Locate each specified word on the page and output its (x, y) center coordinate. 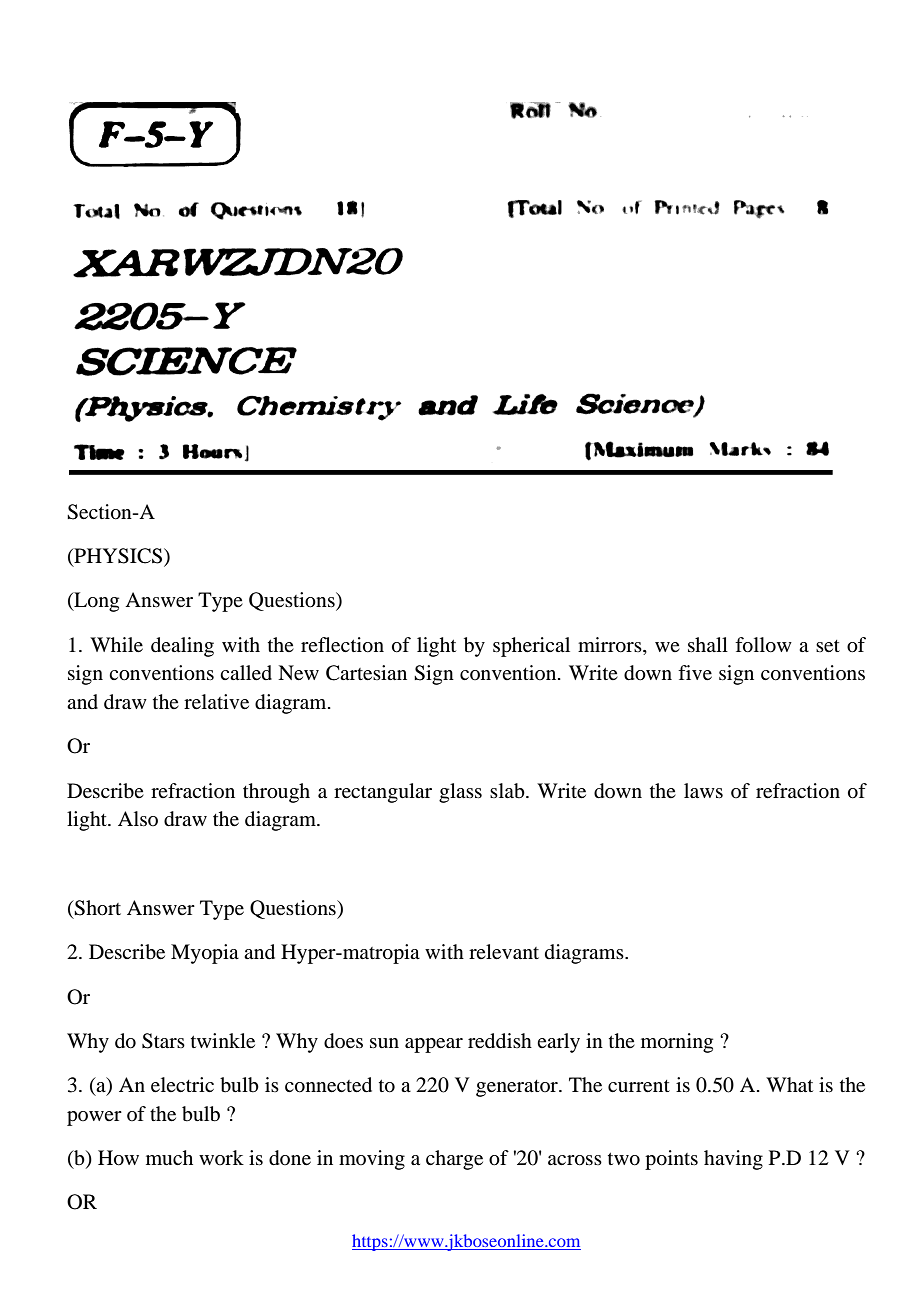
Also (138, 818)
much (169, 1157)
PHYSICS (118, 557)
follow (763, 645)
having (733, 1160)
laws (703, 790)
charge (454, 1160)
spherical (531, 647)
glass (460, 793)
